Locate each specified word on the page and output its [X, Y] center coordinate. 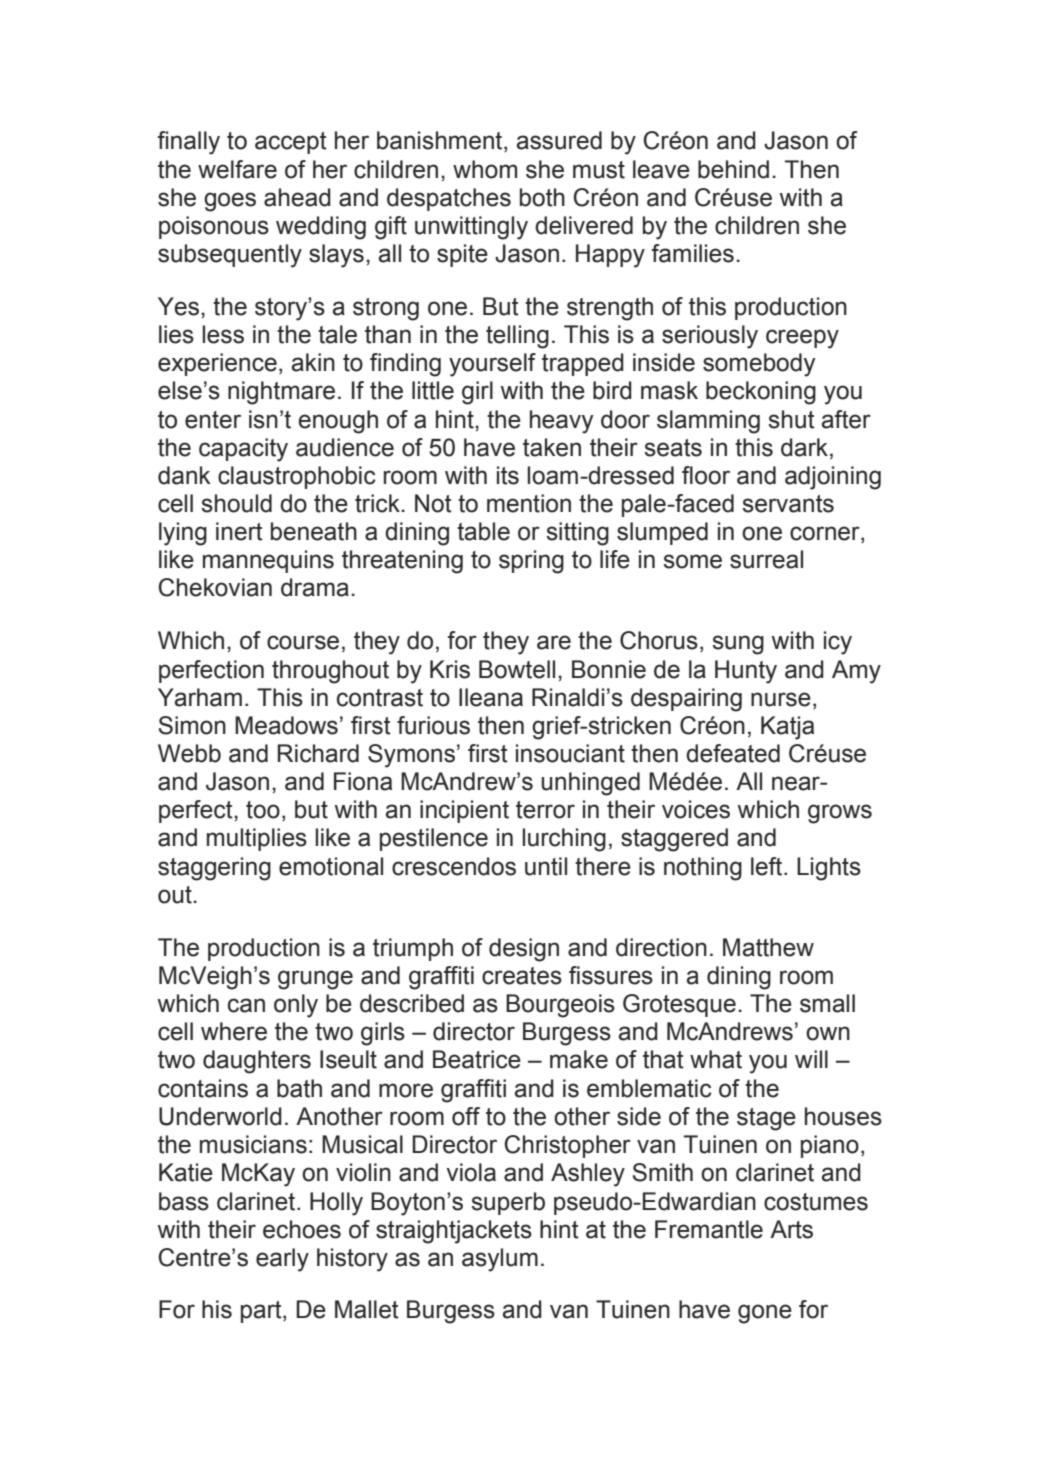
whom [485, 169]
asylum [500, 1260]
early [282, 1260]
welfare [237, 169]
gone [765, 1314]
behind [733, 169]
